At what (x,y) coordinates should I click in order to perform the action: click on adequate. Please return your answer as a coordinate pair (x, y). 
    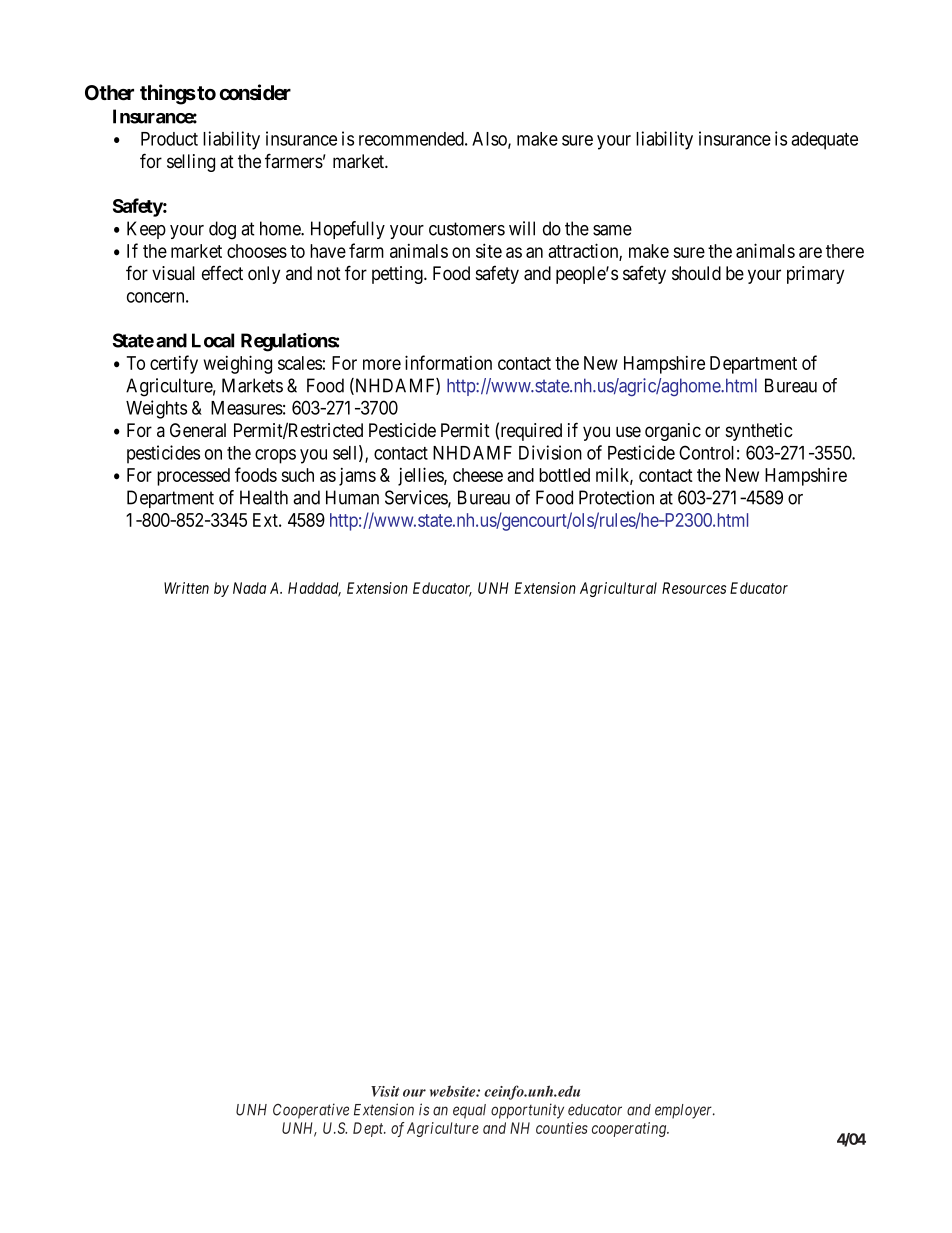
    Looking at the image, I should click on (824, 141).
